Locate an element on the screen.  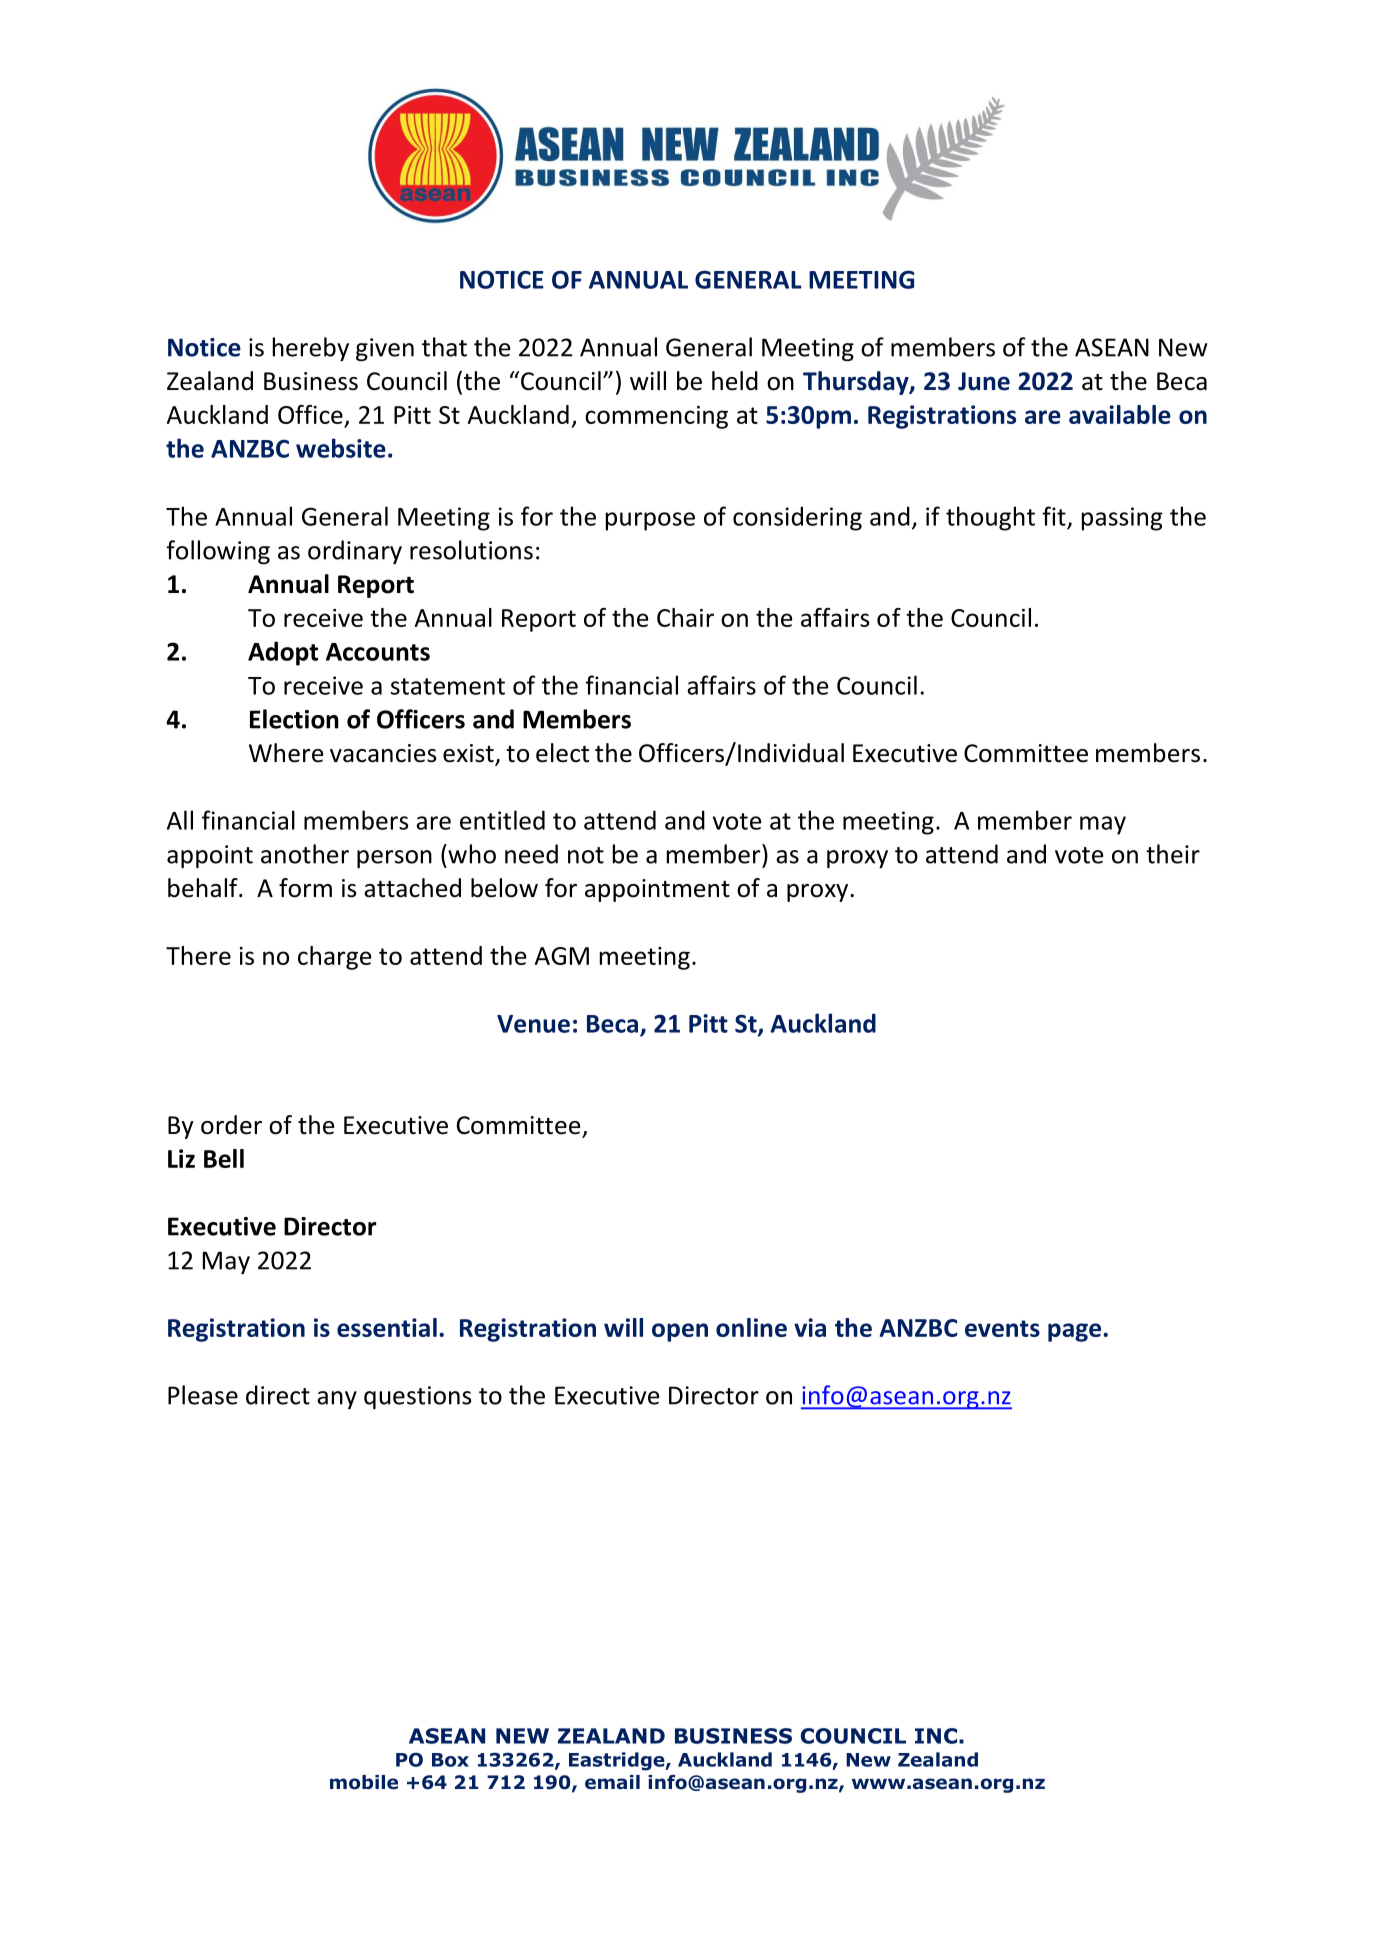
June is located at coordinates (984, 381).
